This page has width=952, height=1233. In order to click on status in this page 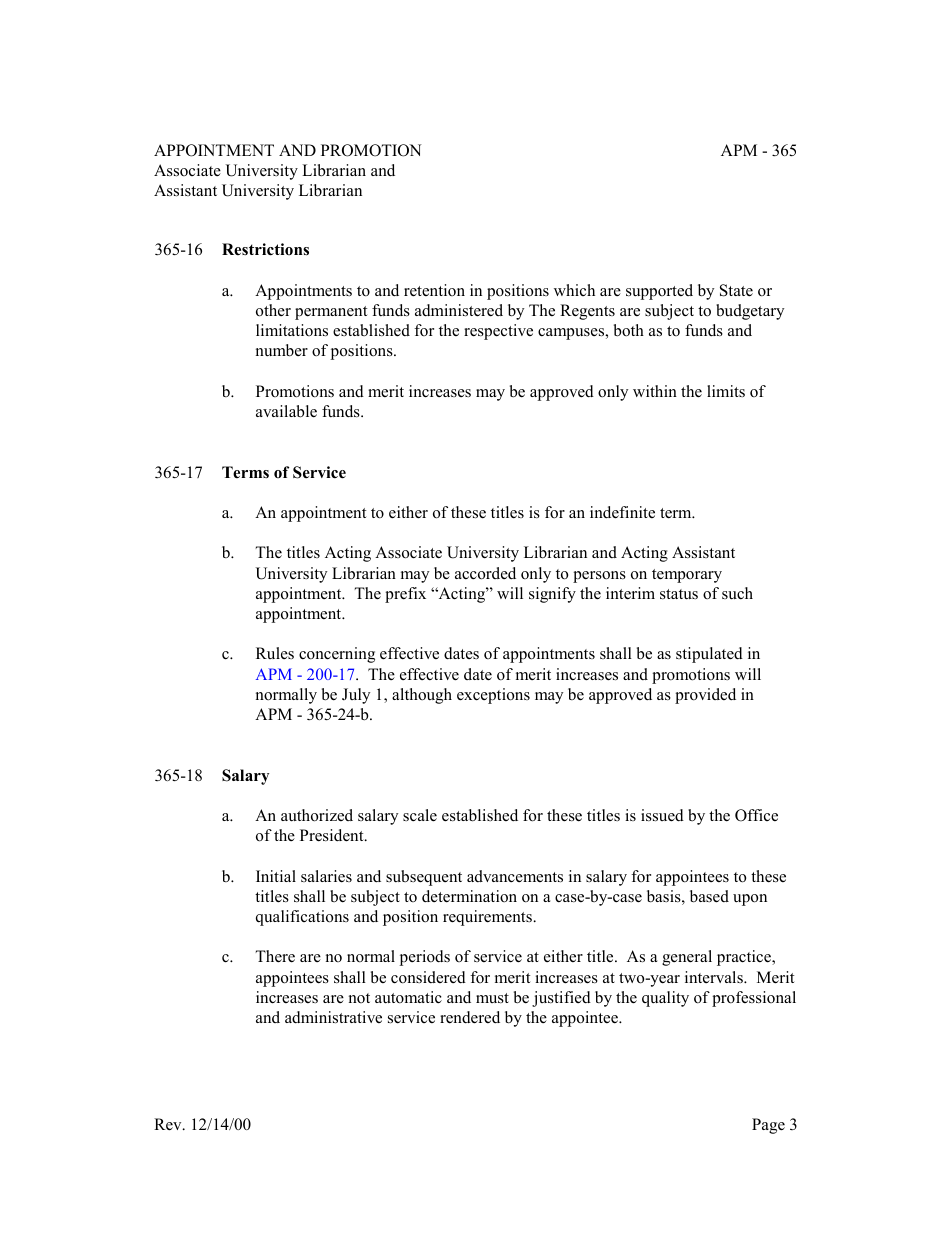, I will do `click(679, 594)`.
